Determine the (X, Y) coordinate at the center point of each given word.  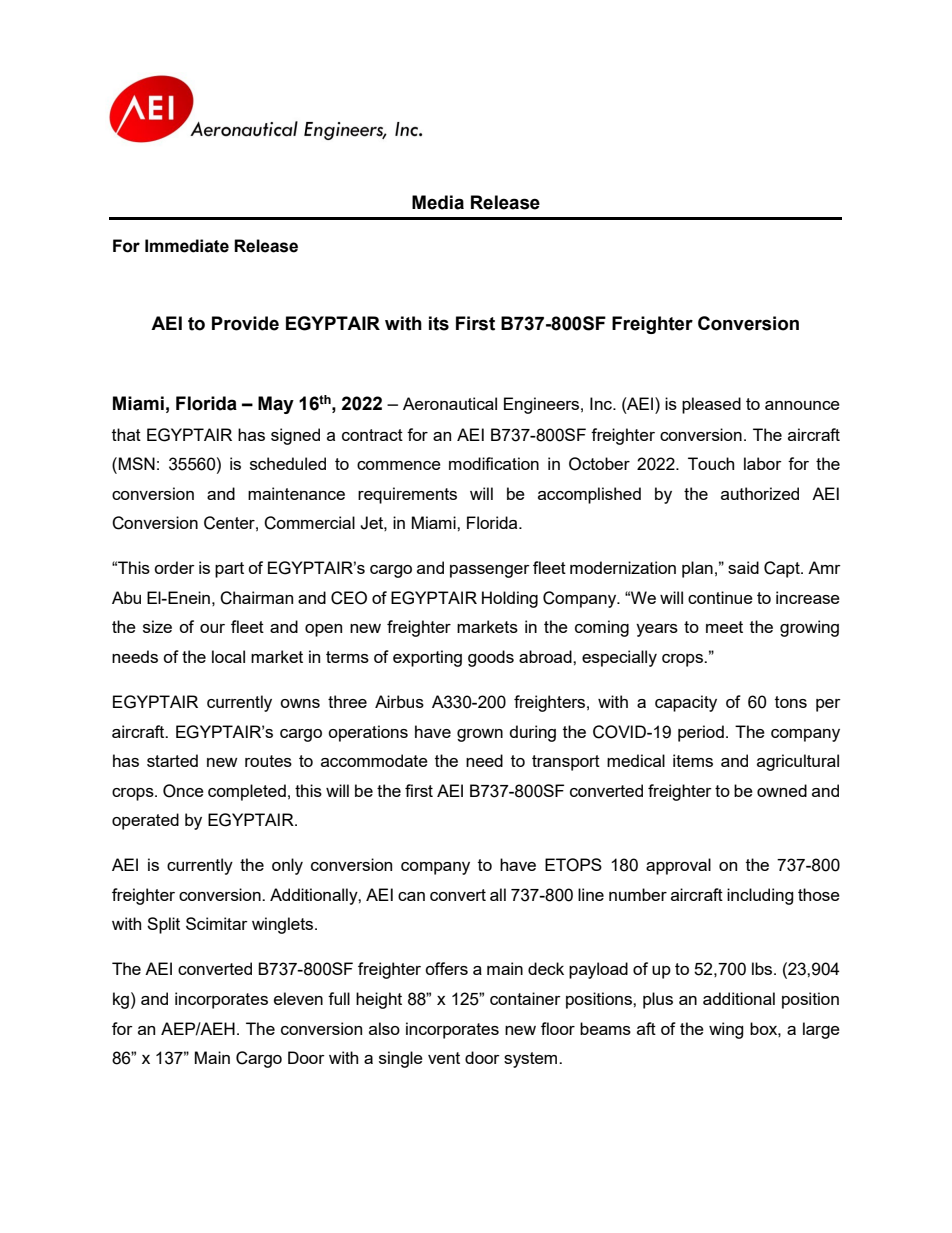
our (212, 628)
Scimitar (217, 923)
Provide (245, 323)
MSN (137, 463)
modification (494, 463)
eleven (298, 998)
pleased (711, 405)
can (411, 896)
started (172, 760)
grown (480, 735)
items (693, 760)
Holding (510, 599)
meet (724, 627)
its (439, 323)
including (760, 896)
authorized (760, 493)
